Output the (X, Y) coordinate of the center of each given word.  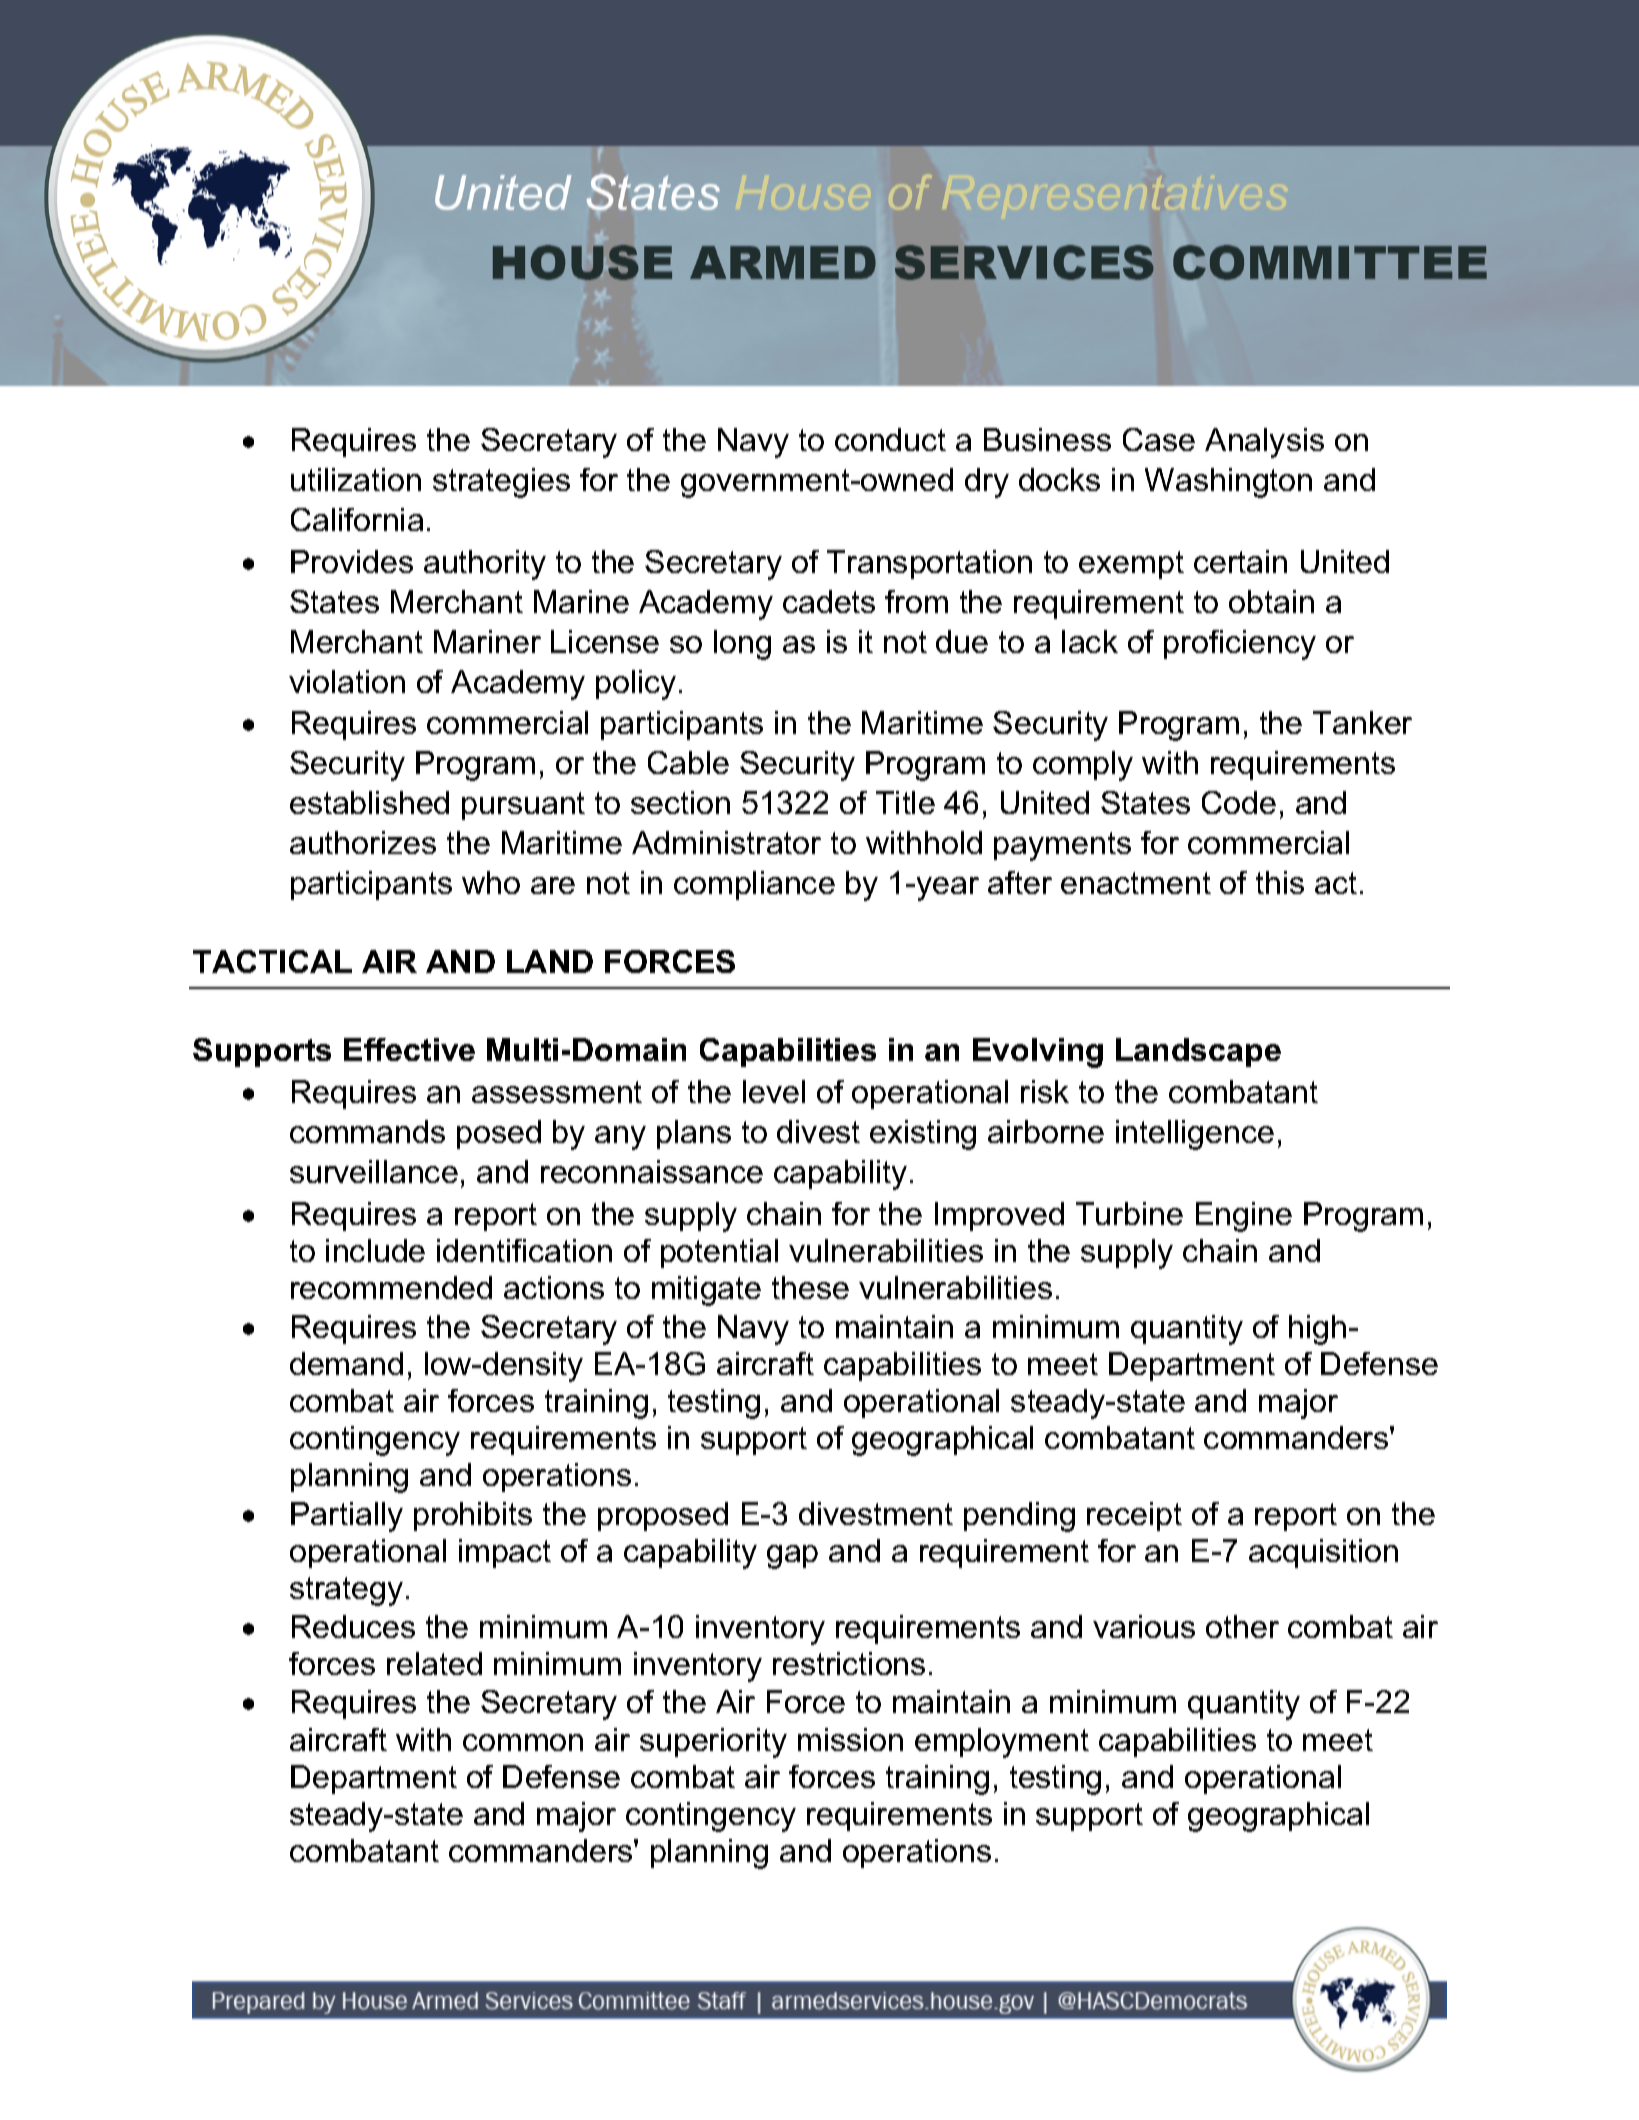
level (774, 1091)
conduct (890, 439)
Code (1239, 802)
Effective (409, 1049)
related (434, 1663)
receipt (1134, 1516)
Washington (1228, 483)
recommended (391, 1287)
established (369, 802)
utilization (356, 479)
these (810, 1287)
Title (905, 802)
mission (850, 1739)
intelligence (1195, 1135)
